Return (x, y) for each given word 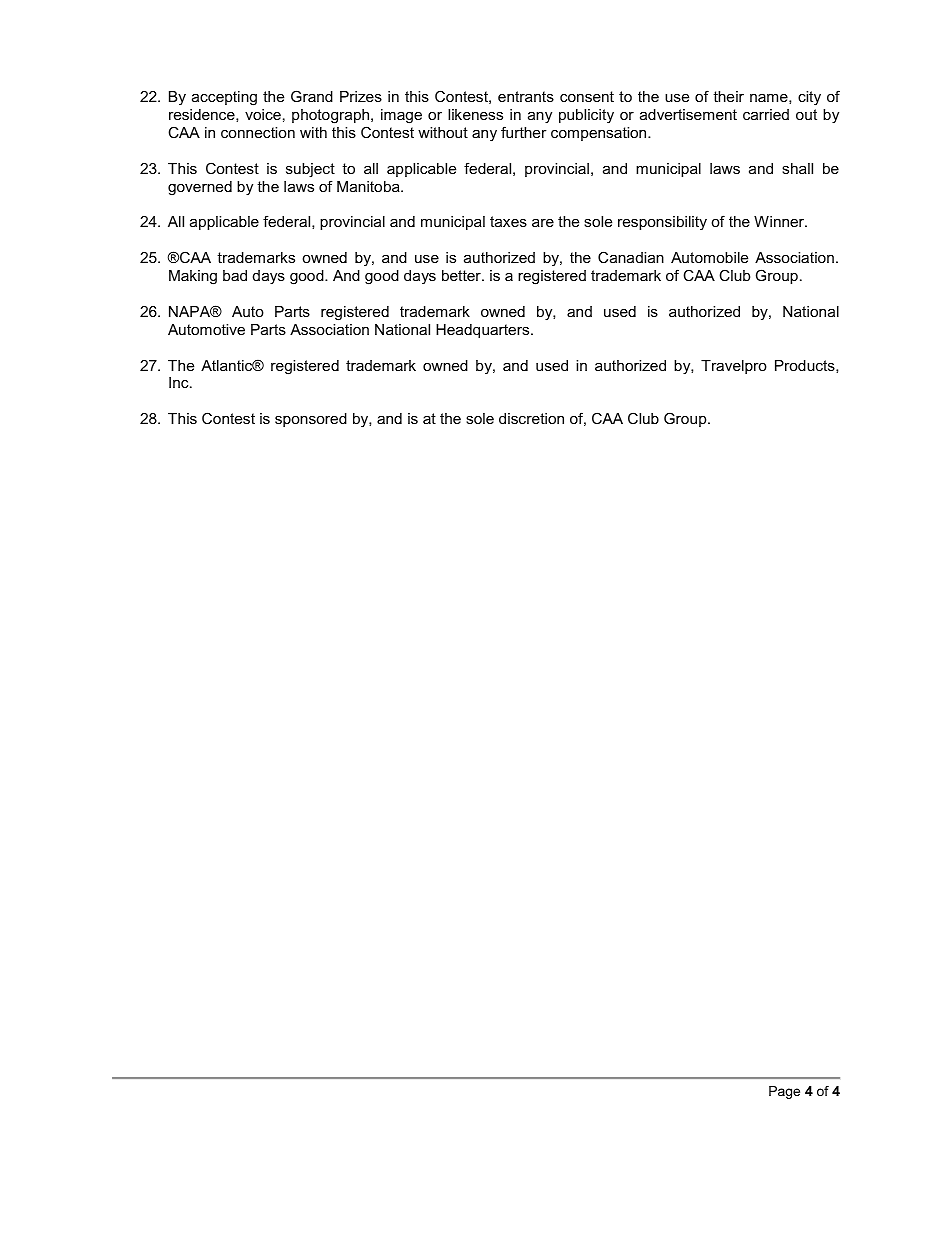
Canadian (631, 257)
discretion (531, 418)
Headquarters (484, 331)
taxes (508, 221)
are (543, 223)
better (462, 275)
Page (784, 1092)
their (728, 96)
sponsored (311, 420)
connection (258, 132)
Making (193, 277)
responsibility (662, 223)
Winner (780, 221)
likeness (475, 114)
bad (235, 275)
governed (200, 188)
